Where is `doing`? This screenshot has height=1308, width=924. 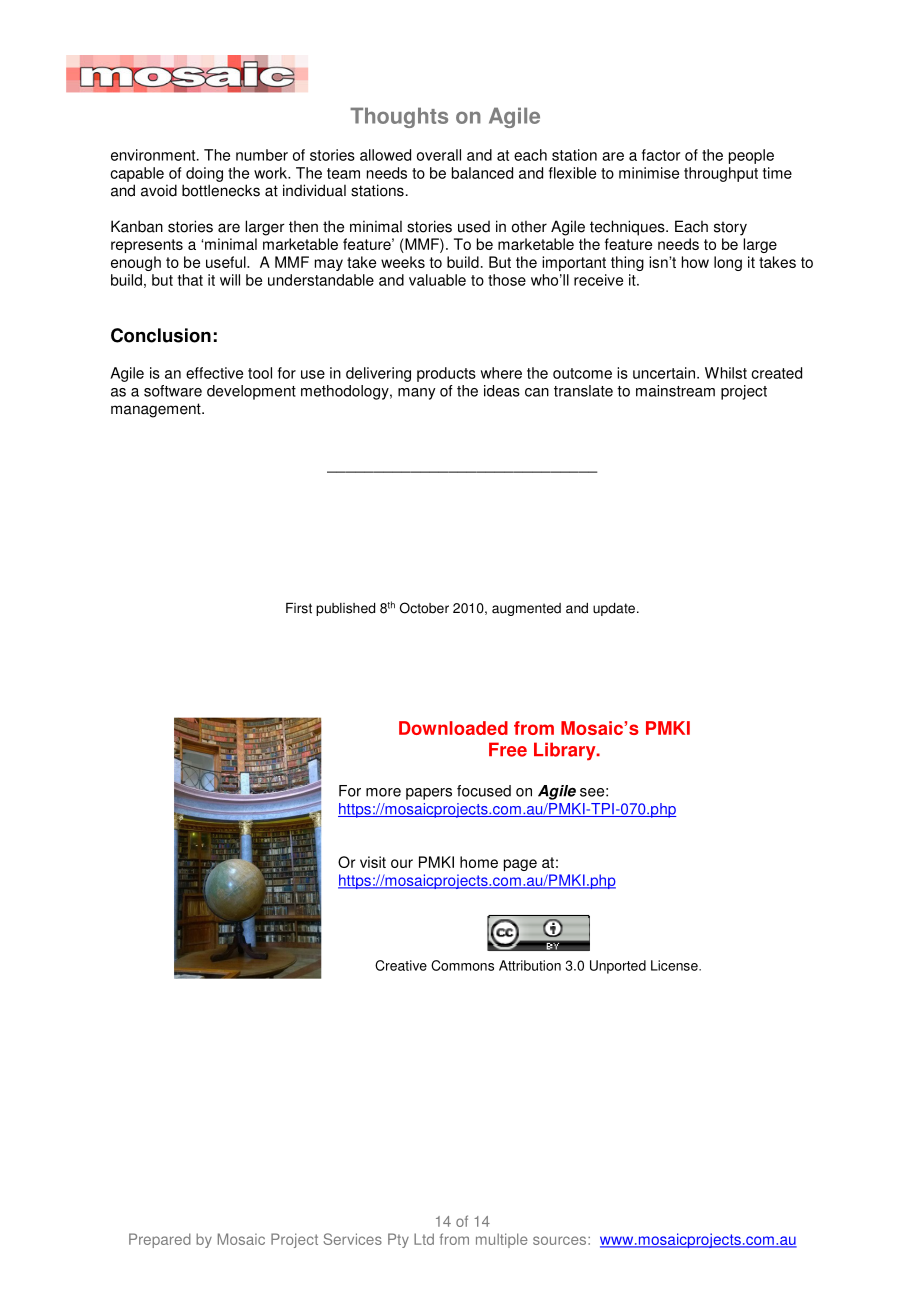 doing is located at coordinates (204, 174).
